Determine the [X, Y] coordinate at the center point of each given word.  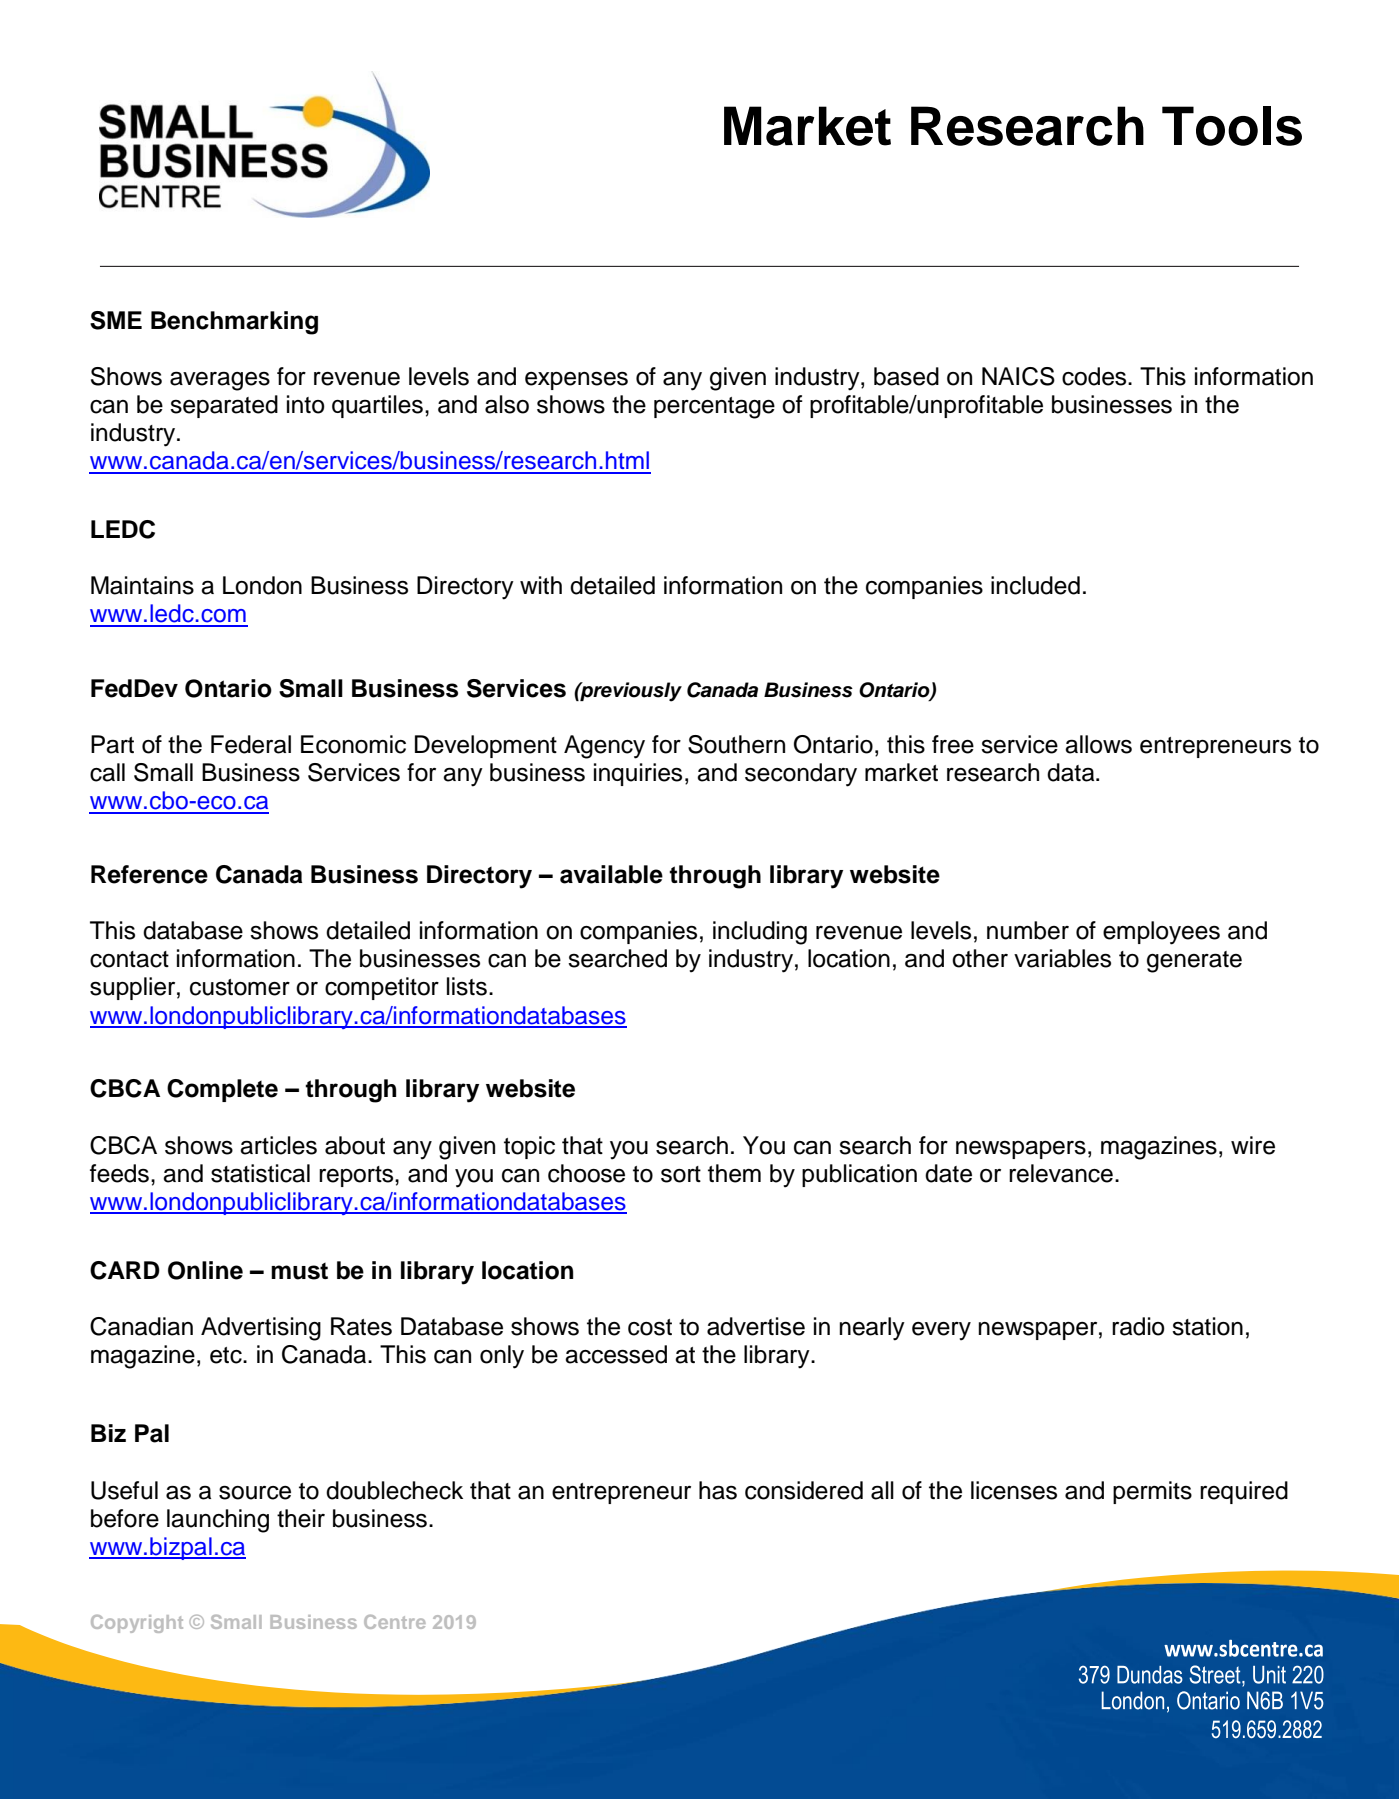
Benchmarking [234, 323]
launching [218, 1521]
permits [1152, 1492]
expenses [576, 381]
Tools [1232, 126]
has [718, 1490]
